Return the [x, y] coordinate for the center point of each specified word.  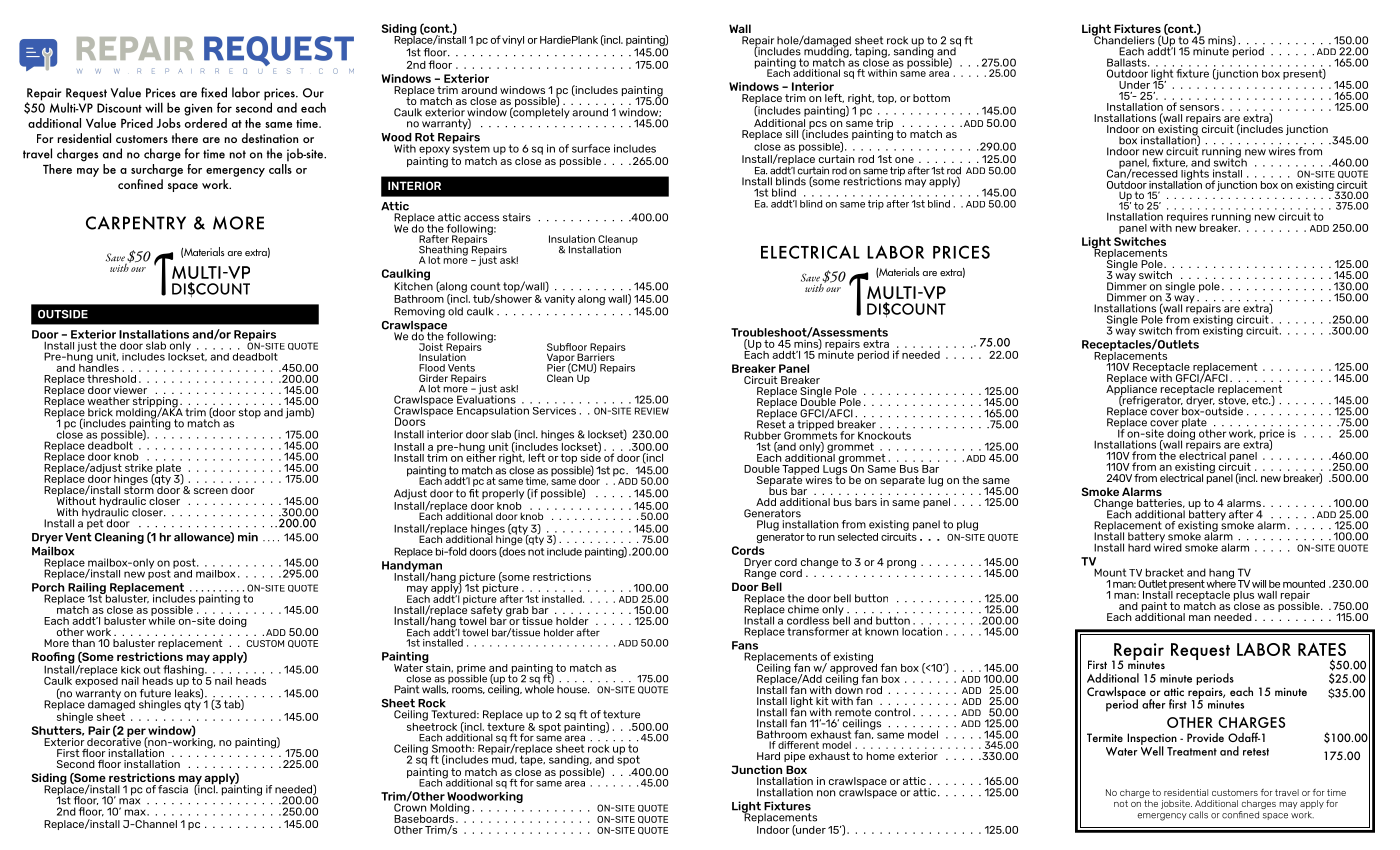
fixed [214, 92]
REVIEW [652, 411]
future [155, 693]
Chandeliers [1123, 39]
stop [250, 413]
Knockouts [884, 435]
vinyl [513, 41]
